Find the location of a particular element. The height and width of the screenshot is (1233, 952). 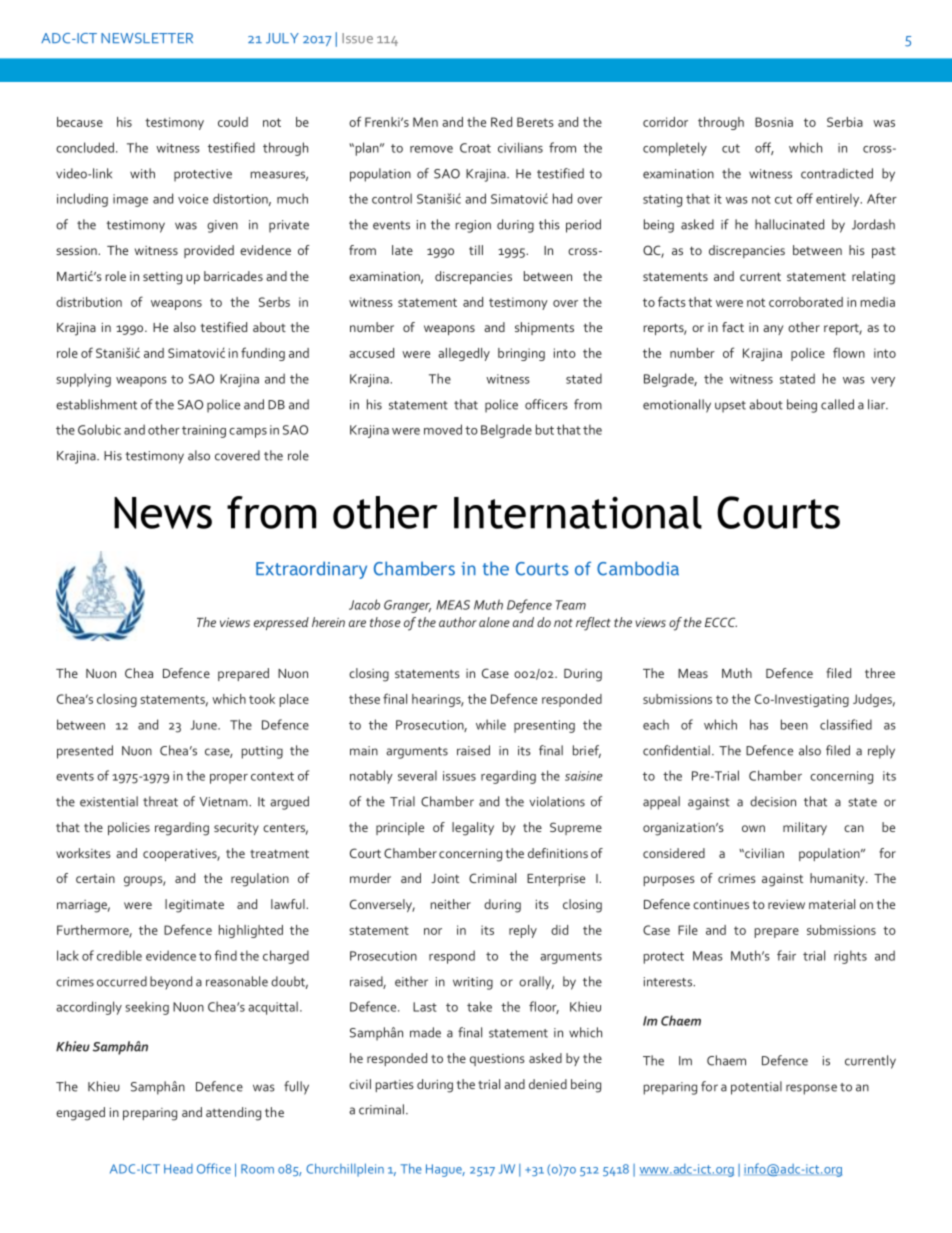

Bosnia is located at coordinates (774, 122).
